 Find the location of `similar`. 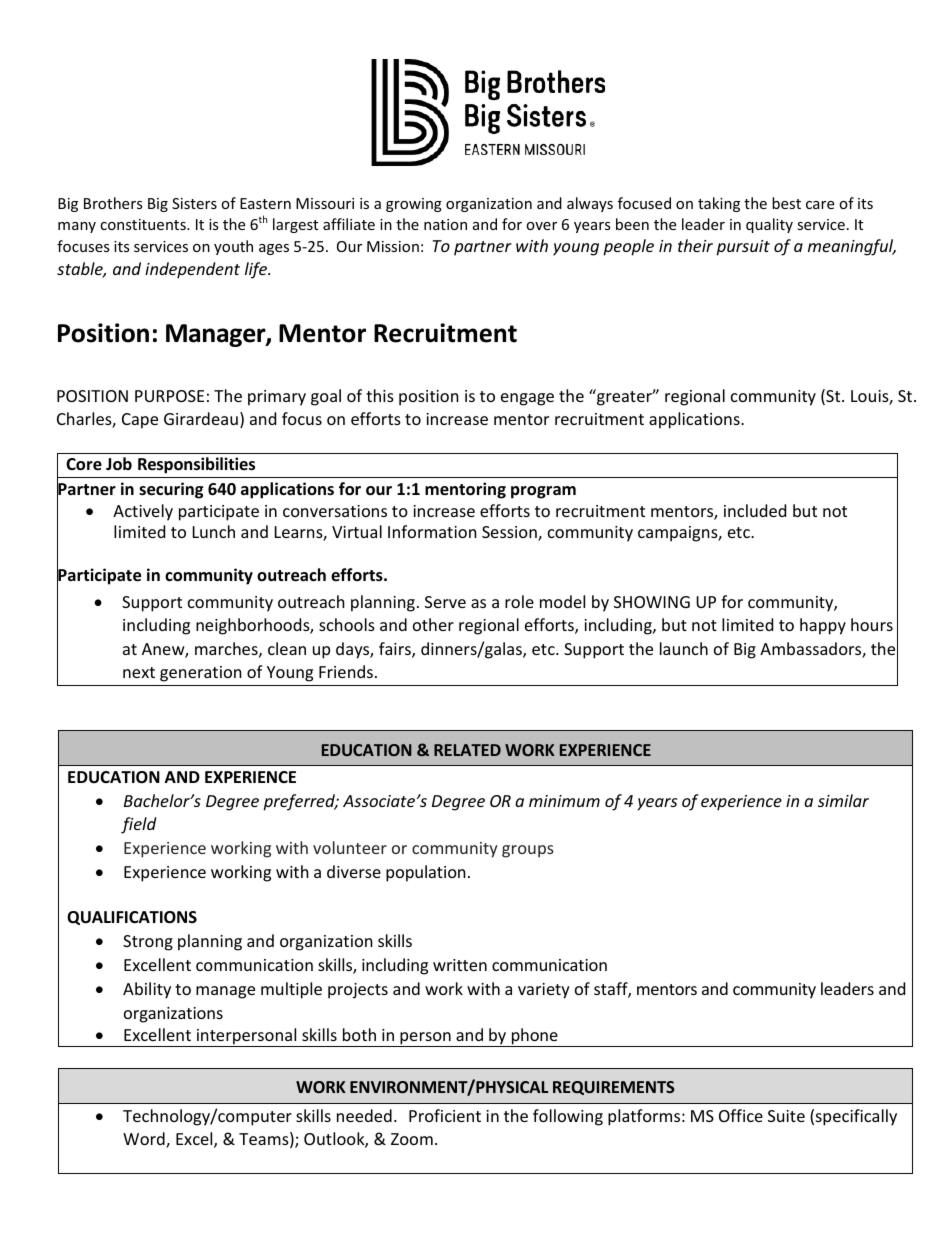

similar is located at coordinates (843, 800).
